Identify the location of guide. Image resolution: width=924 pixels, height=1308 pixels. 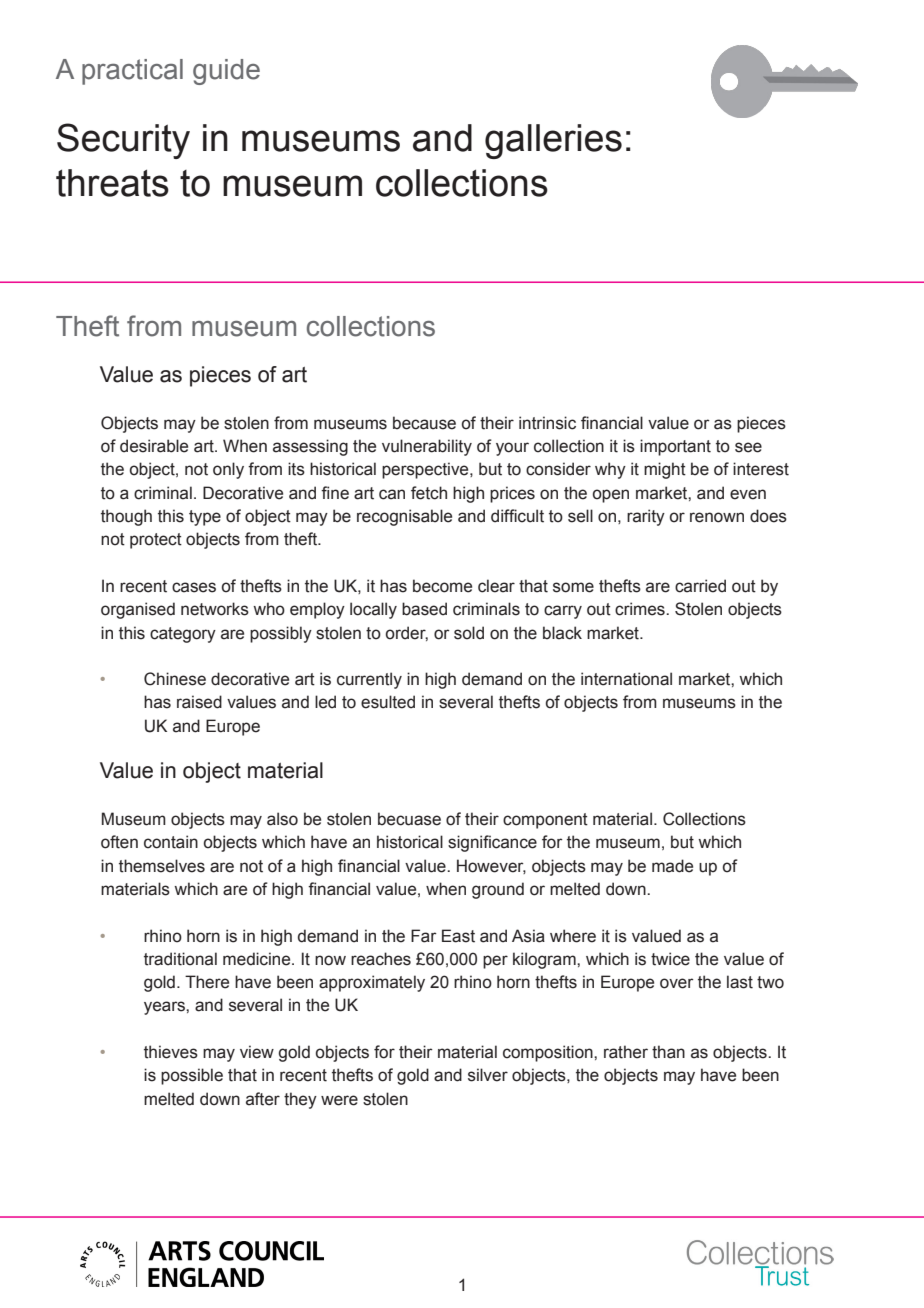
(226, 72).
